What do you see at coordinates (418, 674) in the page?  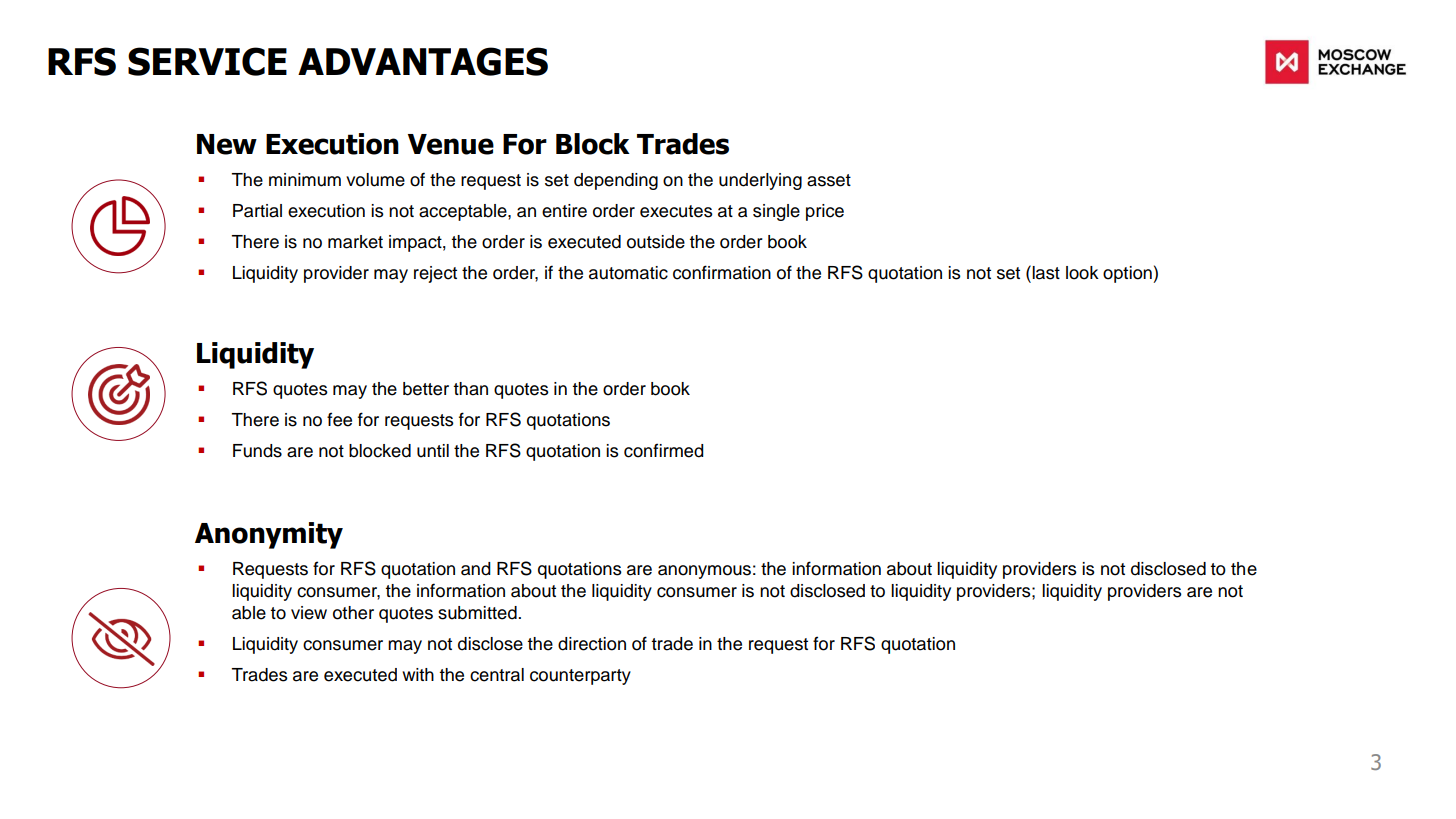 I see `with` at bounding box center [418, 674].
